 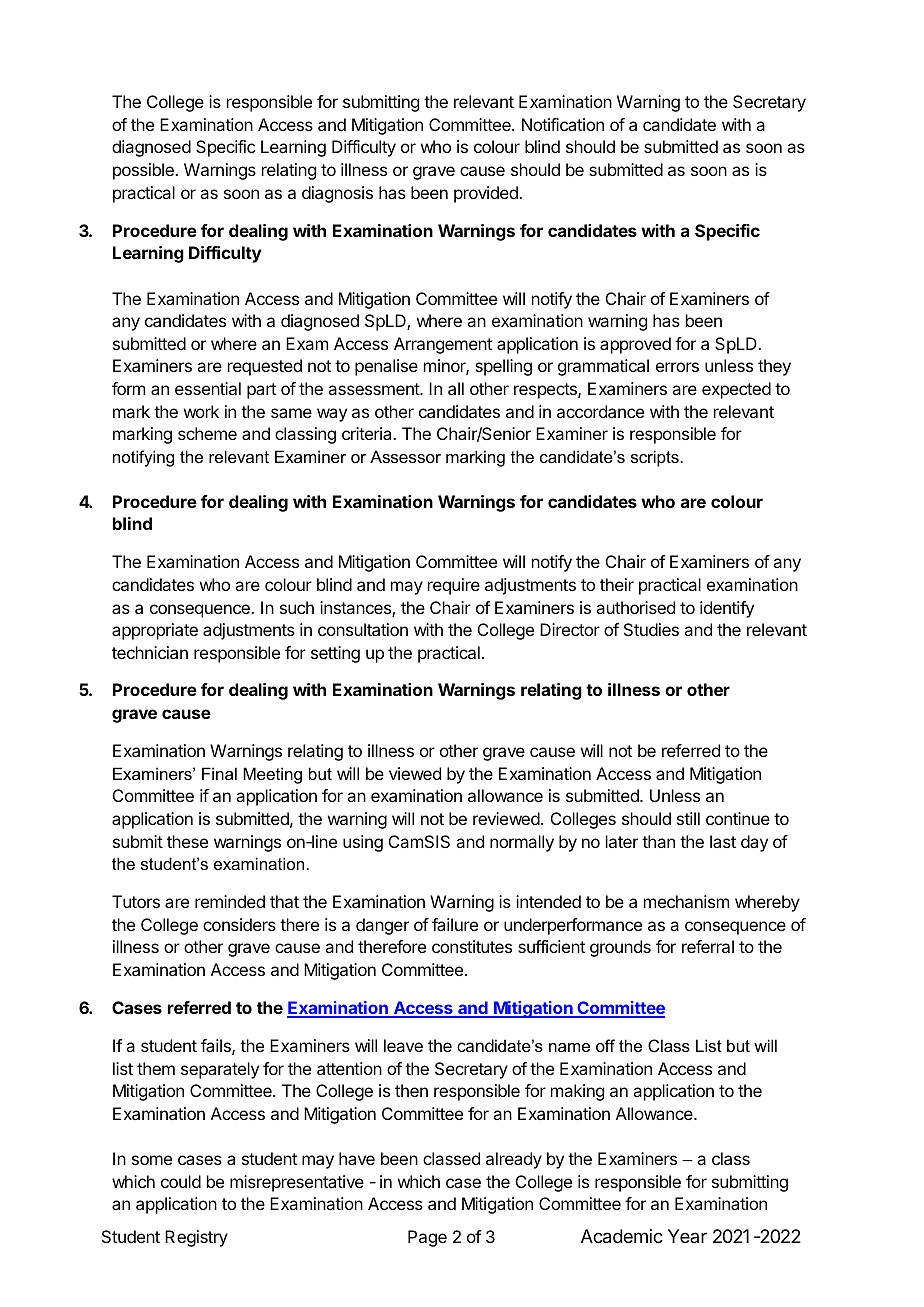 I want to click on require, so click(x=454, y=586).
